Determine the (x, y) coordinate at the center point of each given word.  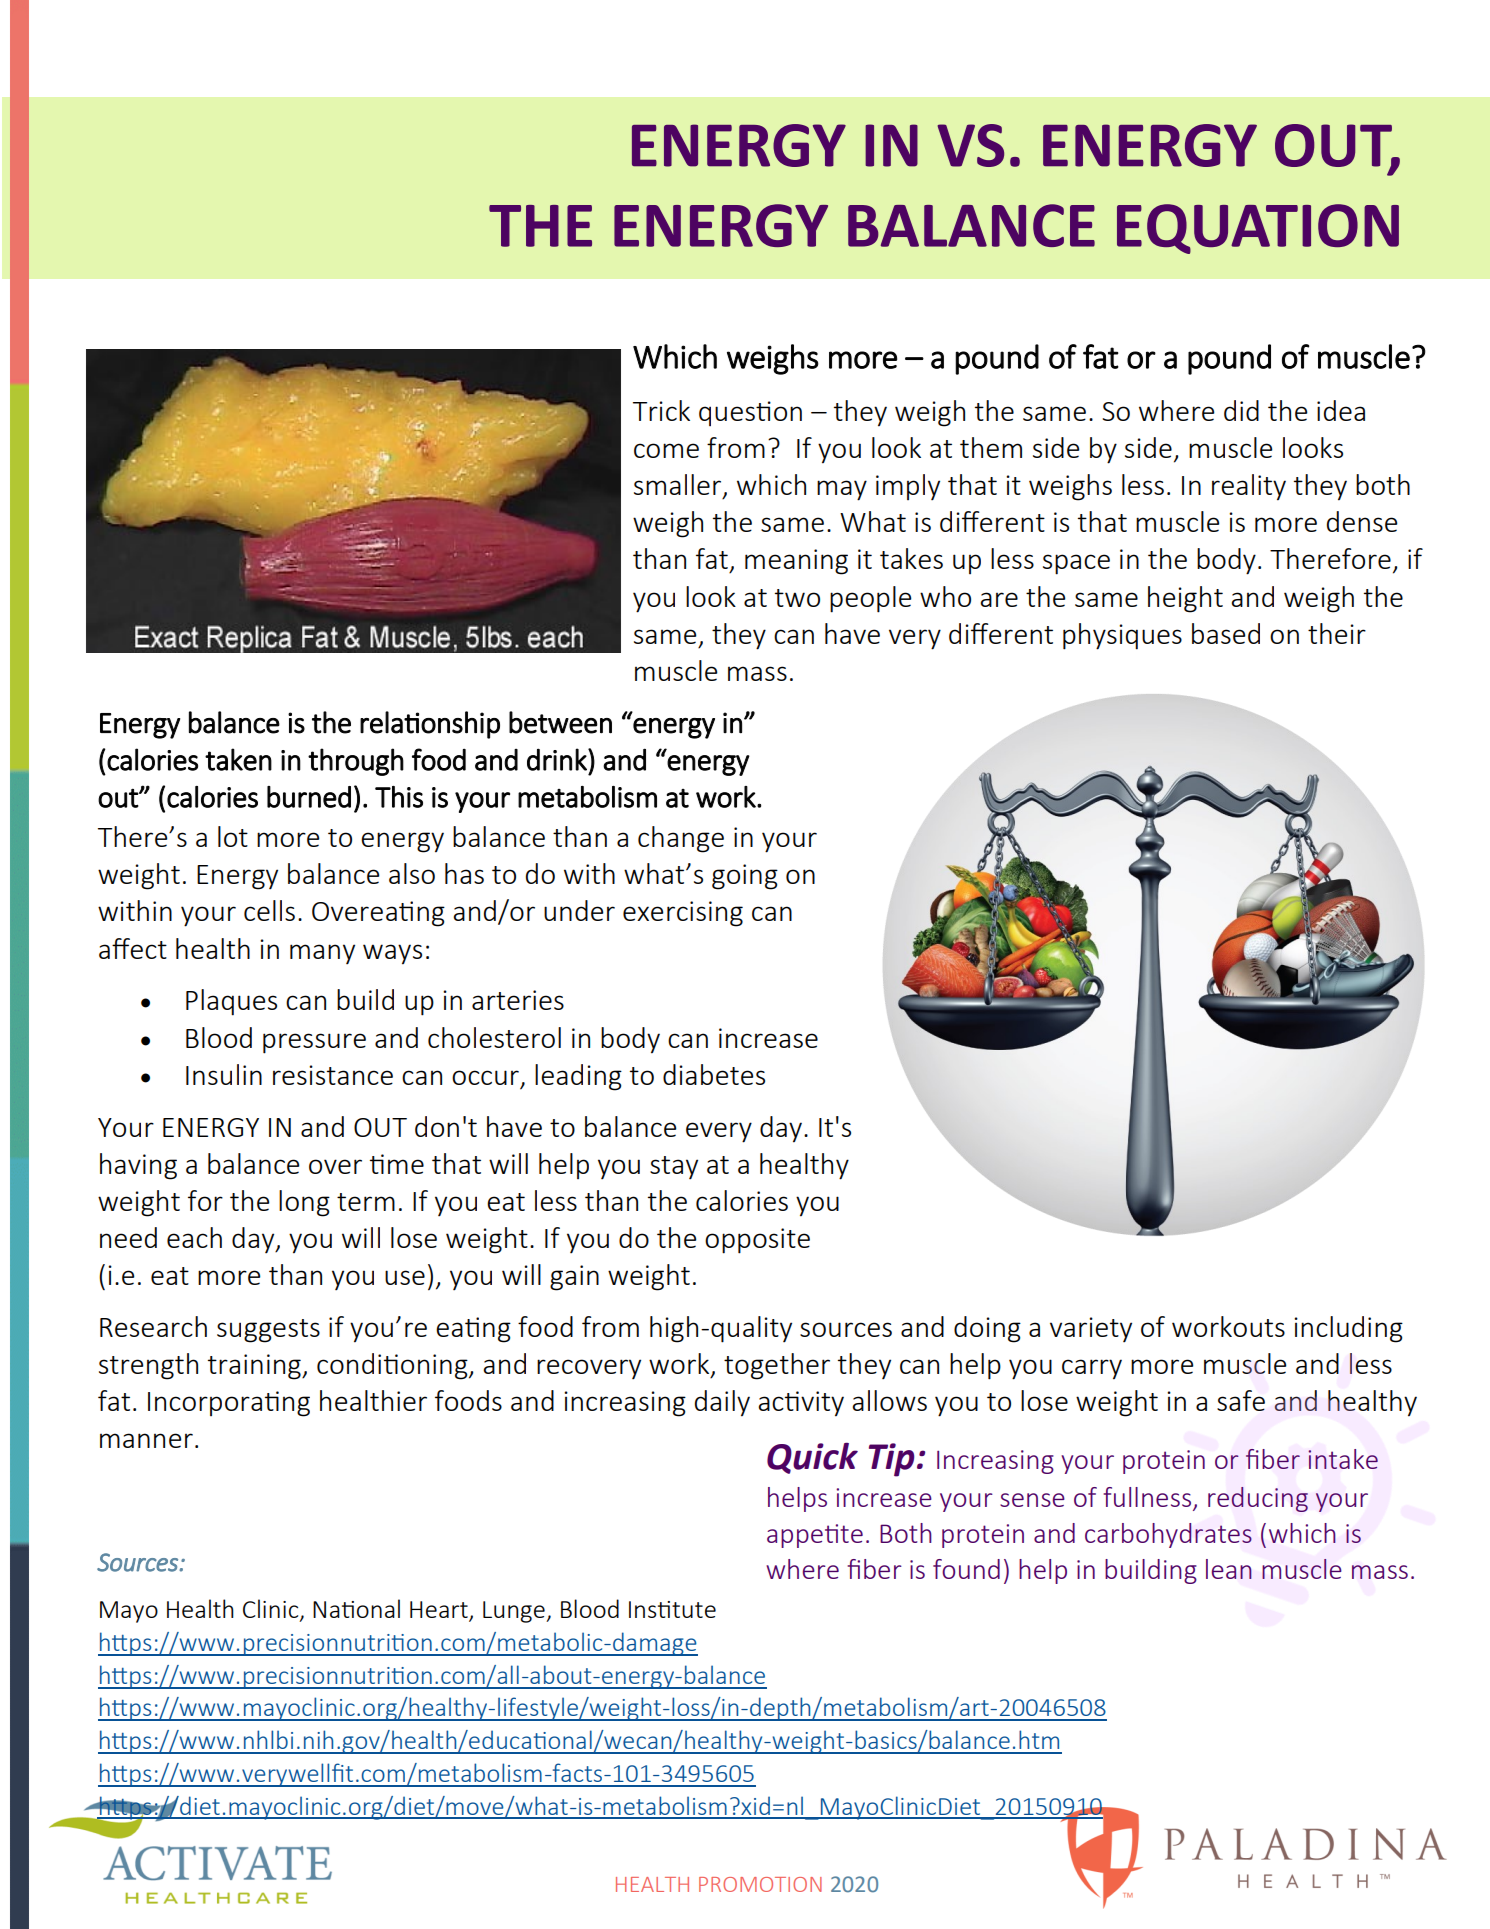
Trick (661, 410)
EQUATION (1258, 229)
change (681, 839)
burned (309, 797)
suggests (268, 1331)
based (1226, 633)
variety (1091, 1329)
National (356, 1608)
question (750, 413)
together (777, 1366)
